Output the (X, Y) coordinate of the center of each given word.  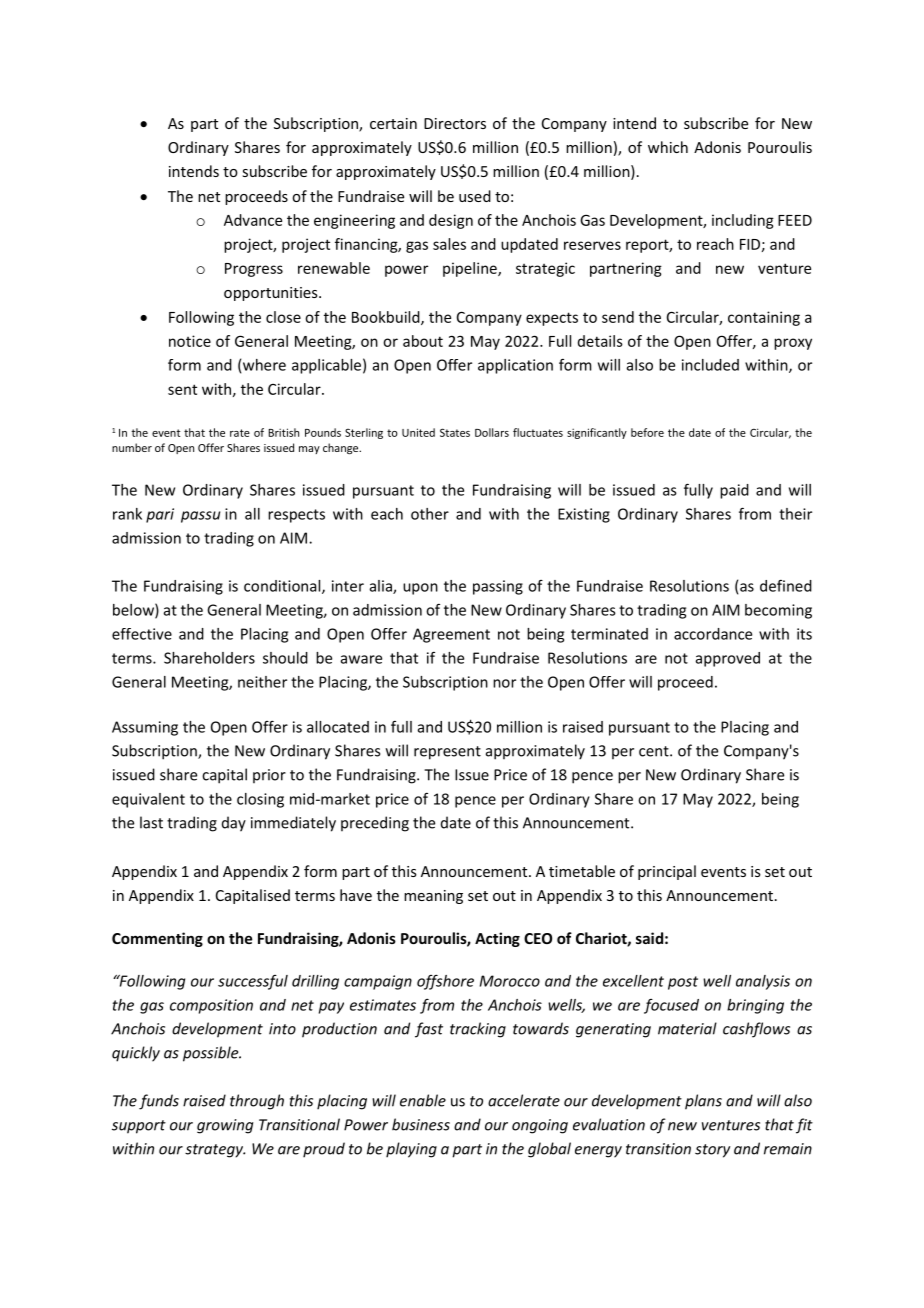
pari (160, 515)
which (668, 147)
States (455, 432)
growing (225, 1126)
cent (655, 751)
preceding (375, 824)
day (234, 824)
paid (734, 491)
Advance (253, 220)
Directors (455, 123)
